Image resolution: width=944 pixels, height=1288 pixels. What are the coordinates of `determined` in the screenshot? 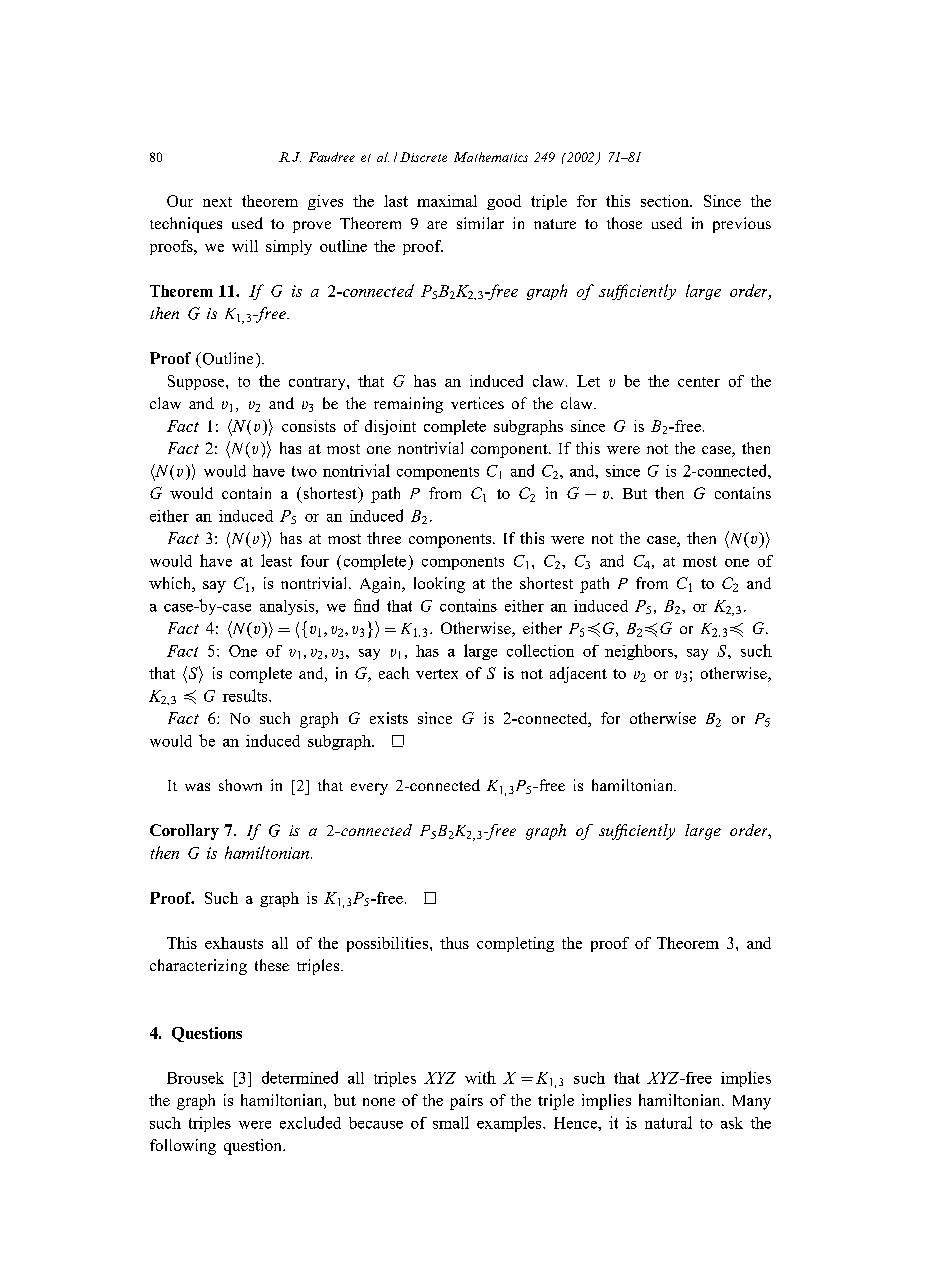 It's located at (300, 1077).
